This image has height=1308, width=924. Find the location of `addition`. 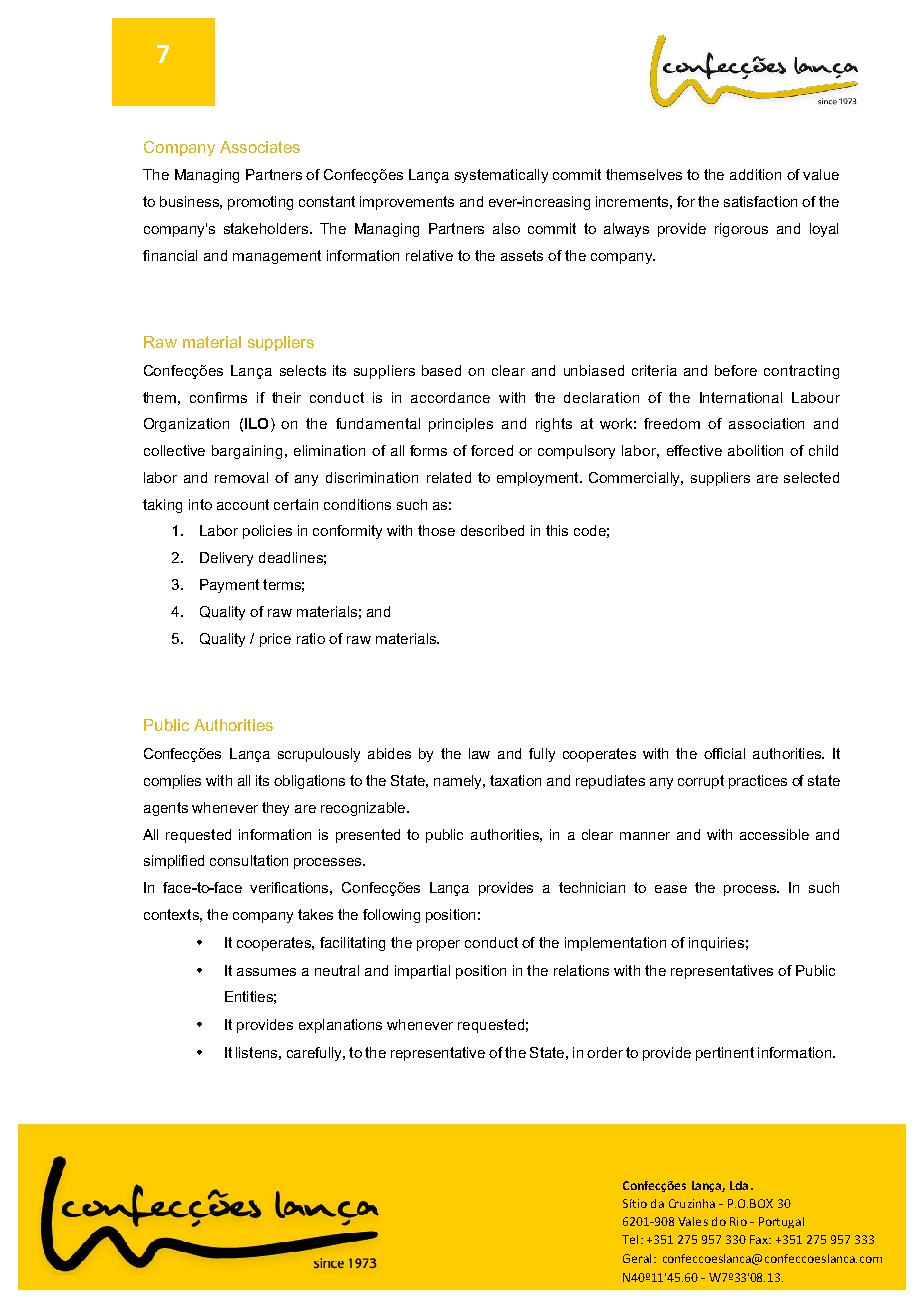

addition is located at coordinates (755, 174).
